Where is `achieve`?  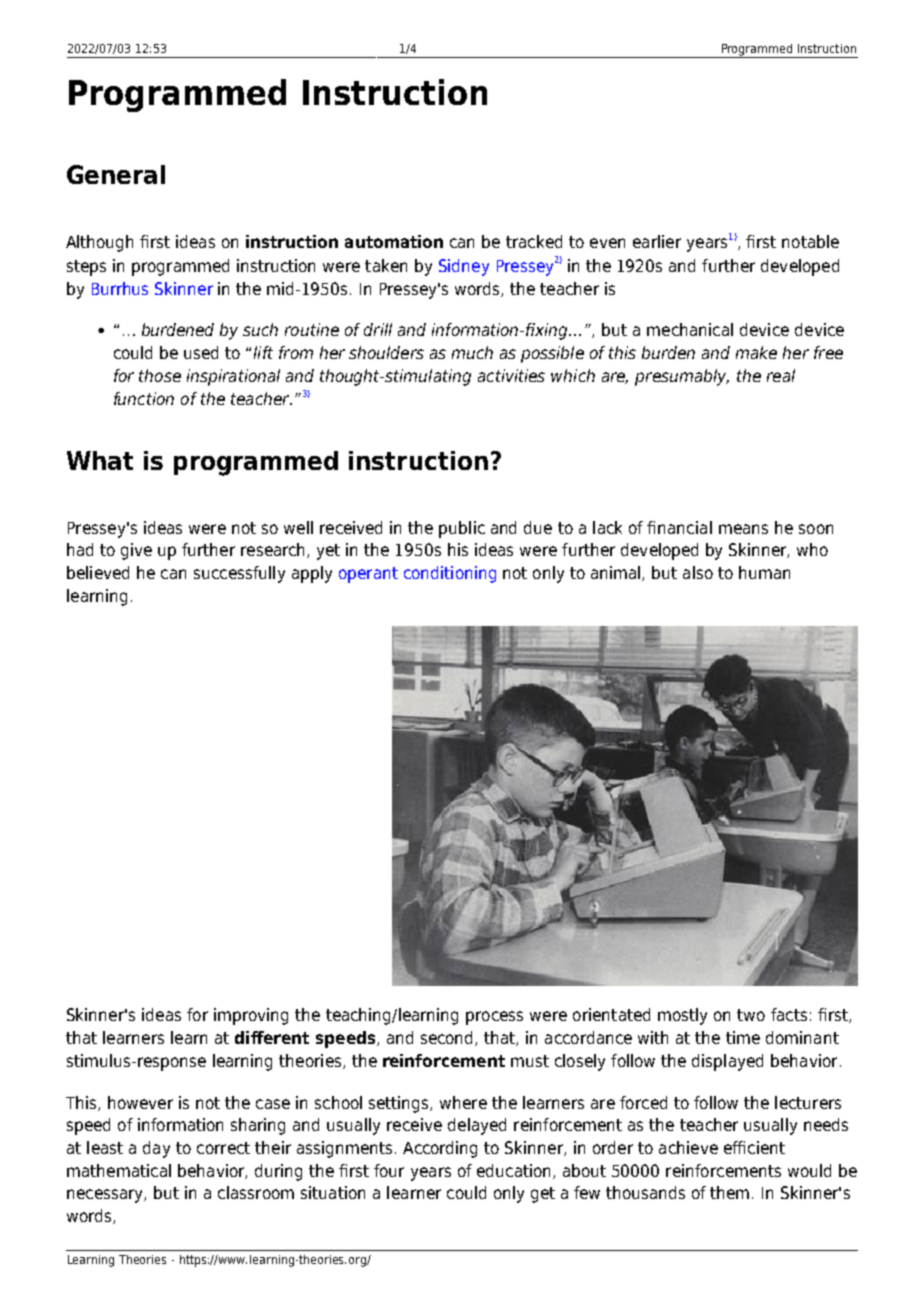
achieve is located at coordinates (688, 1147).
